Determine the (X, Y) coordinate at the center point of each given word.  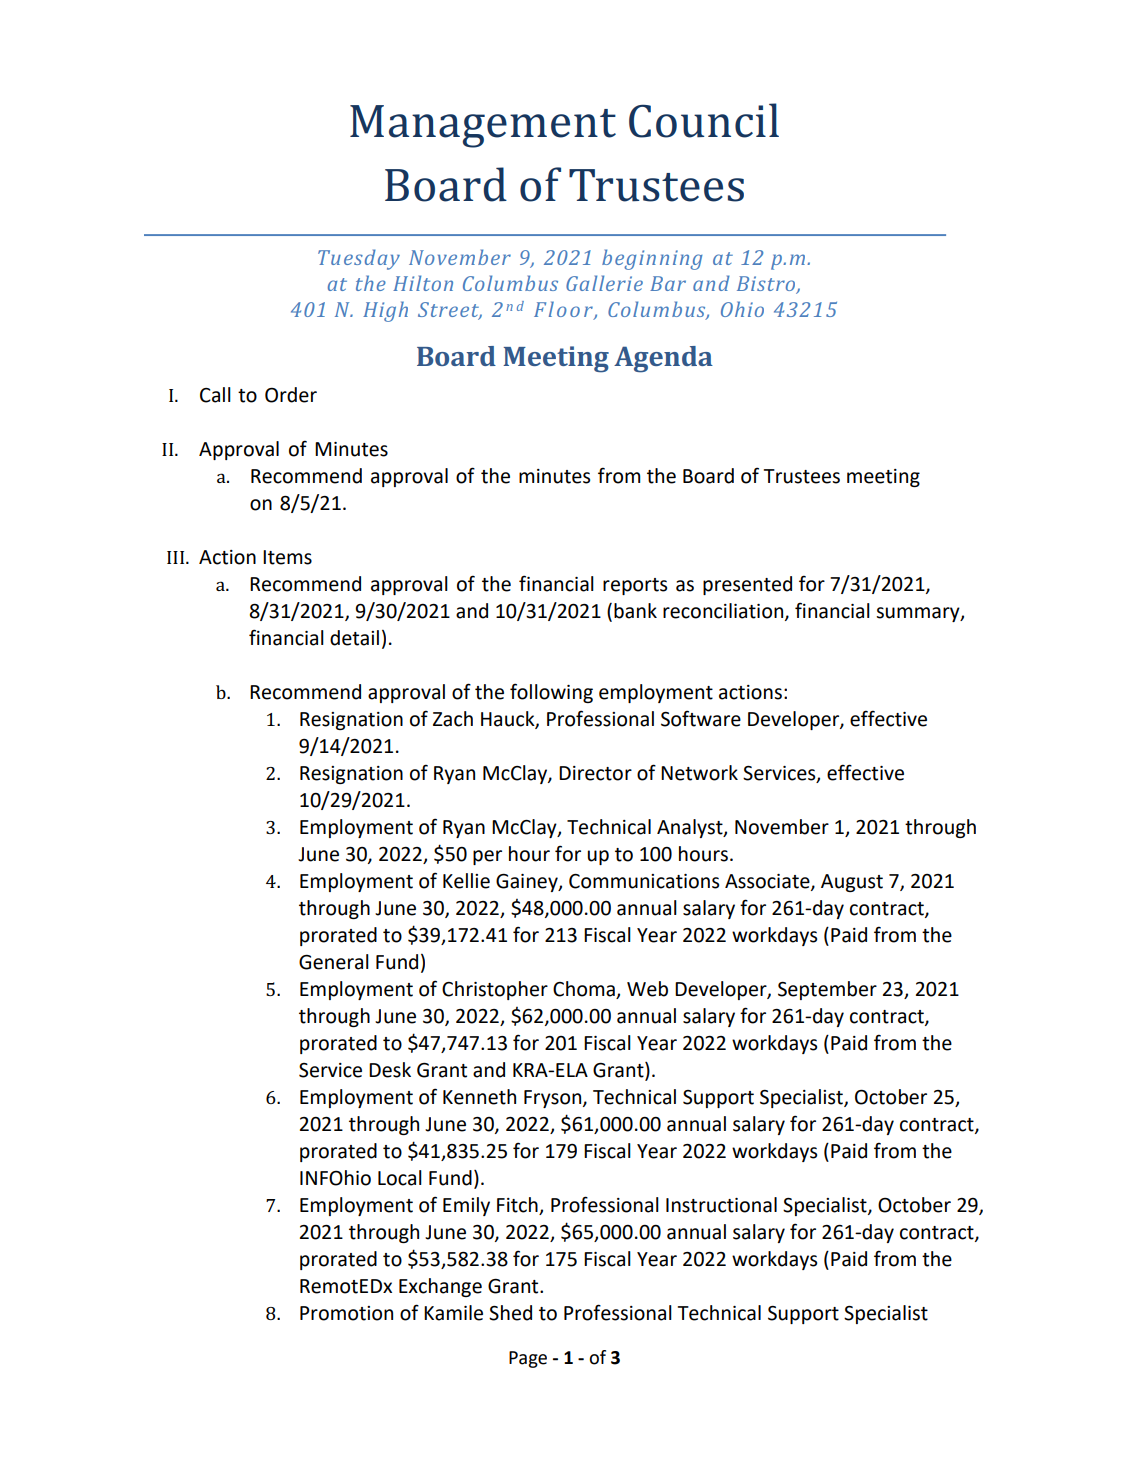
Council (704, 120)
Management (483, 126)
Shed (510, 1313)
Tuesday (359, 259)
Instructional (721, 1205)
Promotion (346, 1313)
